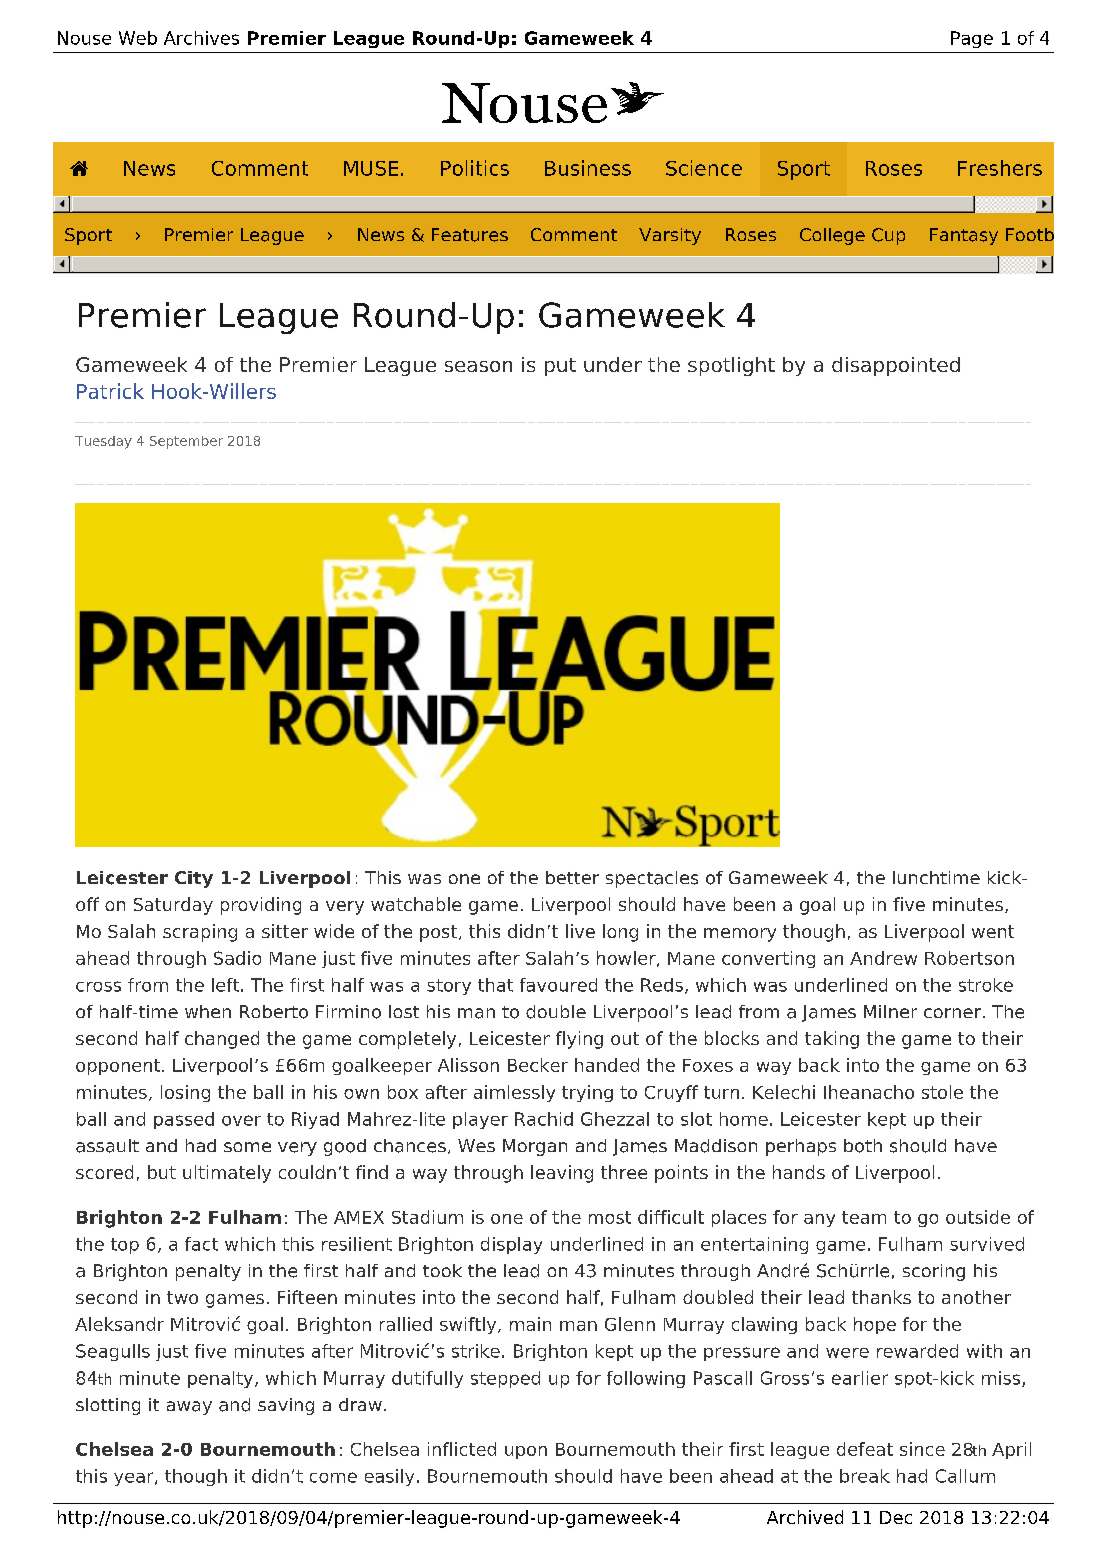  What do you see at coordinates (588, 168) in the screenshot?
I see `Business` at bounding box center [588, 168].
